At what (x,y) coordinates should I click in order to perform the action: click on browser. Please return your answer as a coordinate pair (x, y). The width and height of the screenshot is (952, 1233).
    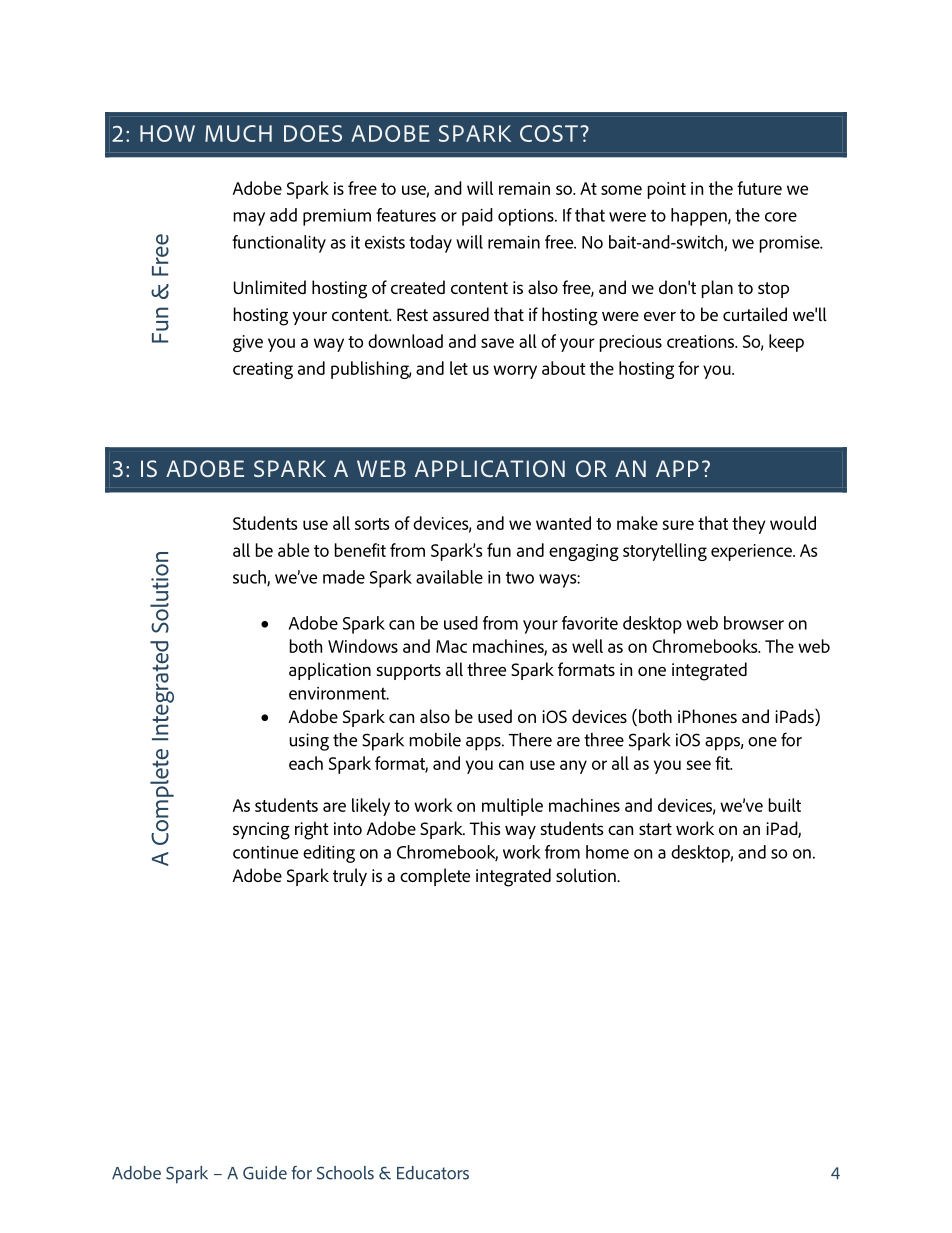
    Looking at the image, I should click on (754, 623).
